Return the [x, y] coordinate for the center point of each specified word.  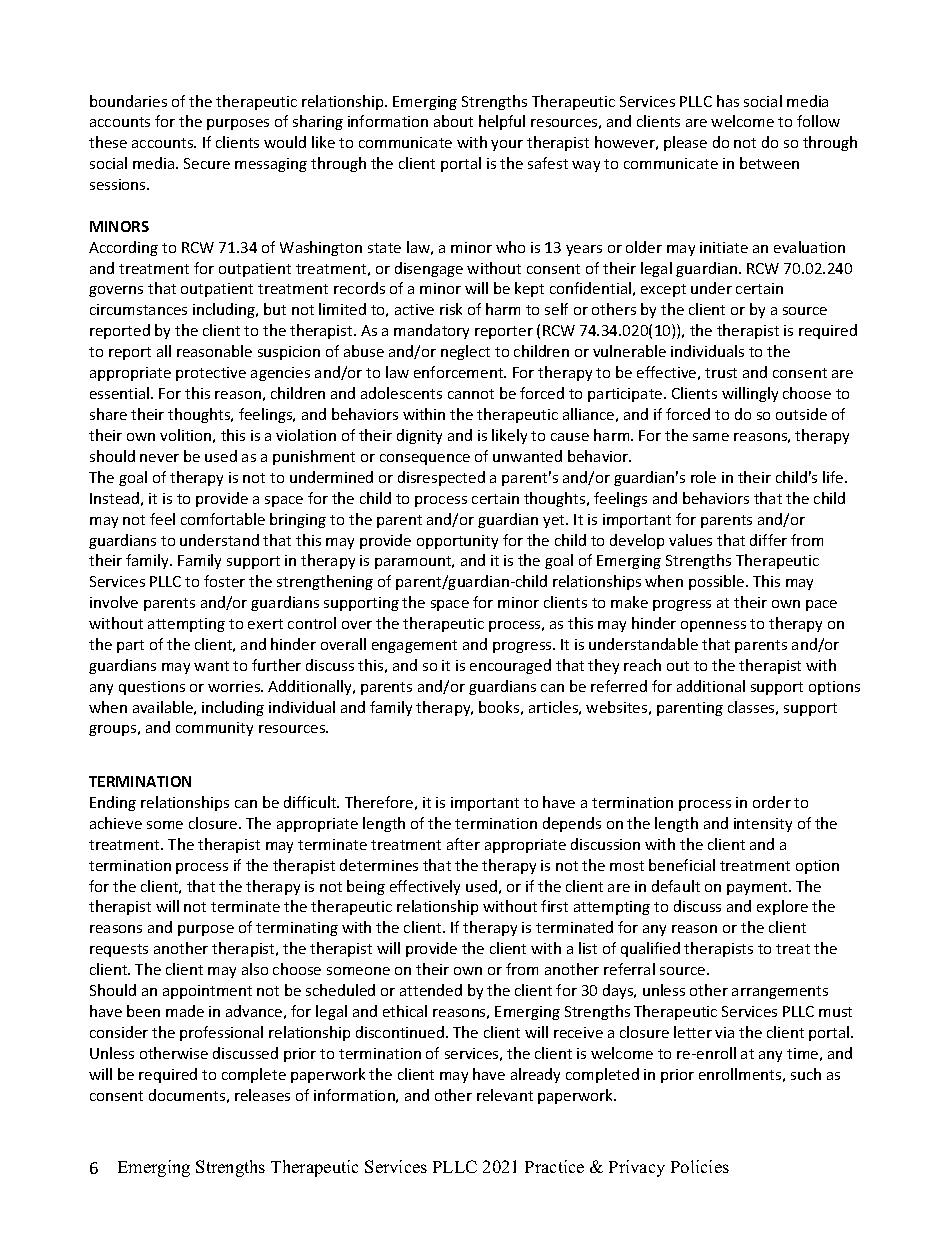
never [159, 458]
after [463, 844]
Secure [207, 163]
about [453, 121]
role [703, 477]
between [769, 163]
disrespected [441, 478]
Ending [113, 803]
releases [262, 1095]
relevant [505, 1095]
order [772, 802]
